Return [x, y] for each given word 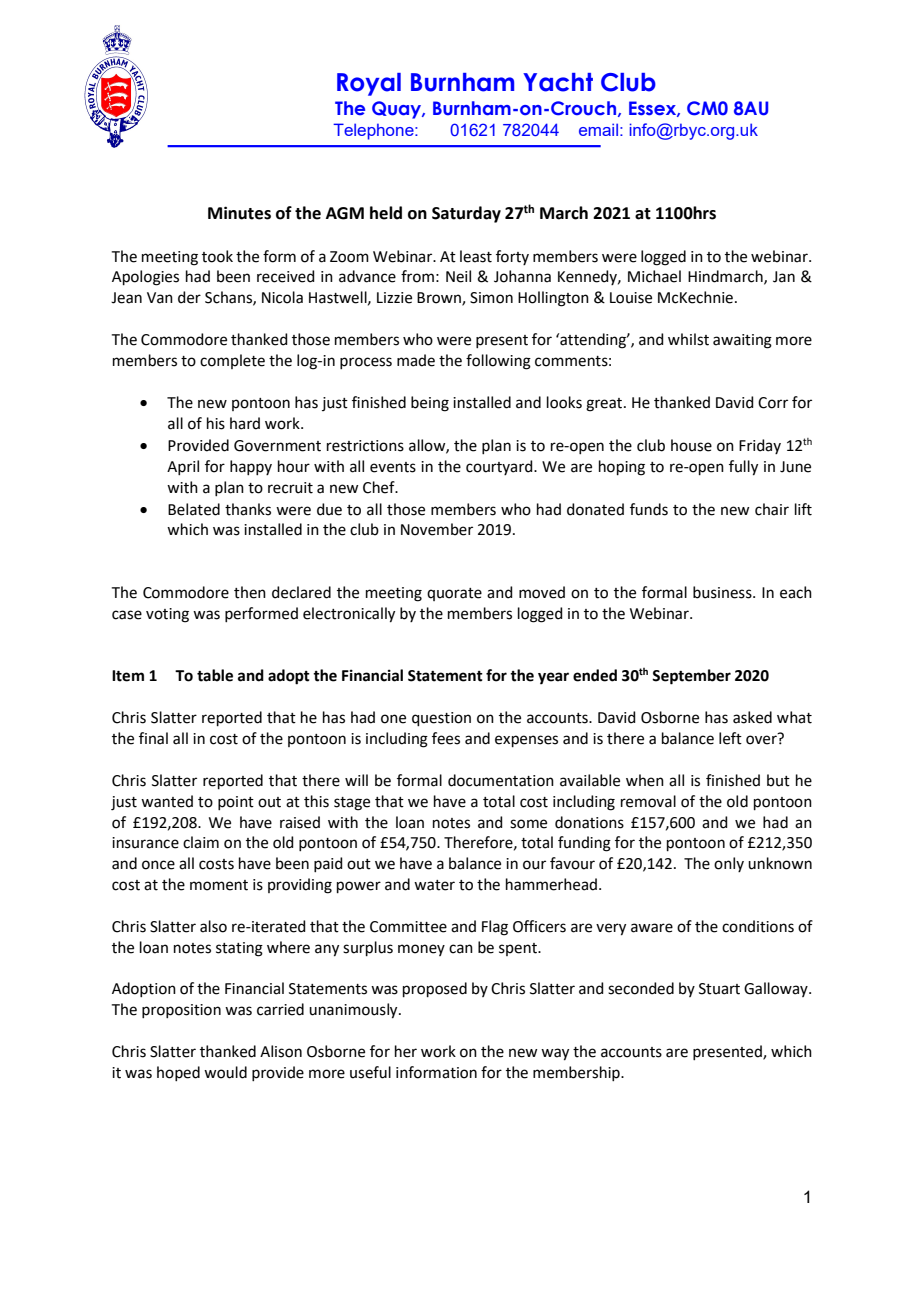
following [498, 362]
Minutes [239, 213]
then [250, 592]
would [225, 1072]
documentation [501, 780]
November [437, 529]
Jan [784, 277]
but [778, 780]
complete [232, 361]
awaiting [742, 341]
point [236, 803]
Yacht [558, 82]
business [723, 592]
